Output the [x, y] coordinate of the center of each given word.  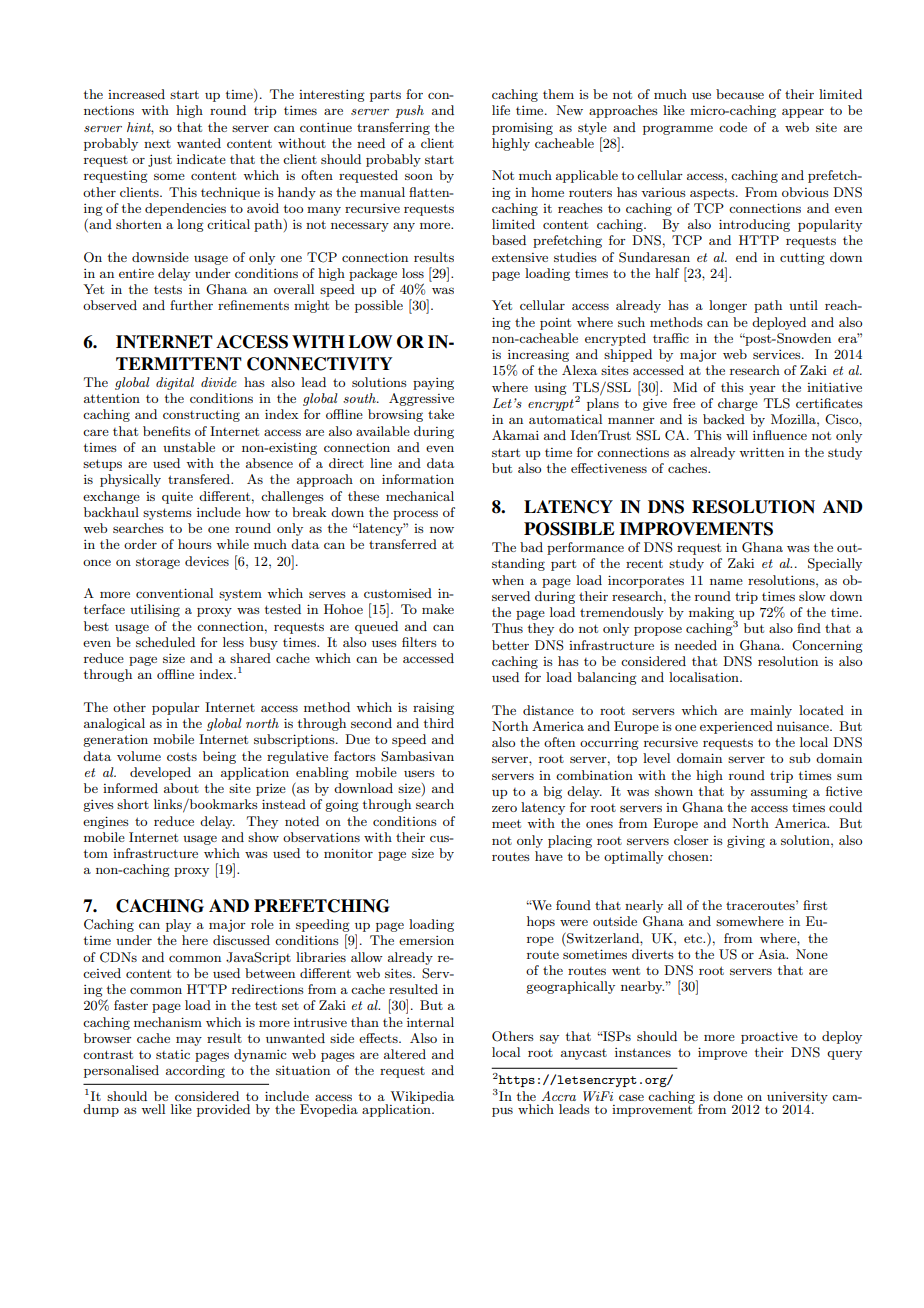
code [733, 127]
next [157, 144]
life [501, 110]
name [726, 581]
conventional [174, 593]
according [195, 1071]
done [728, 1096]
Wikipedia [422, 1098]
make [438, 609]
